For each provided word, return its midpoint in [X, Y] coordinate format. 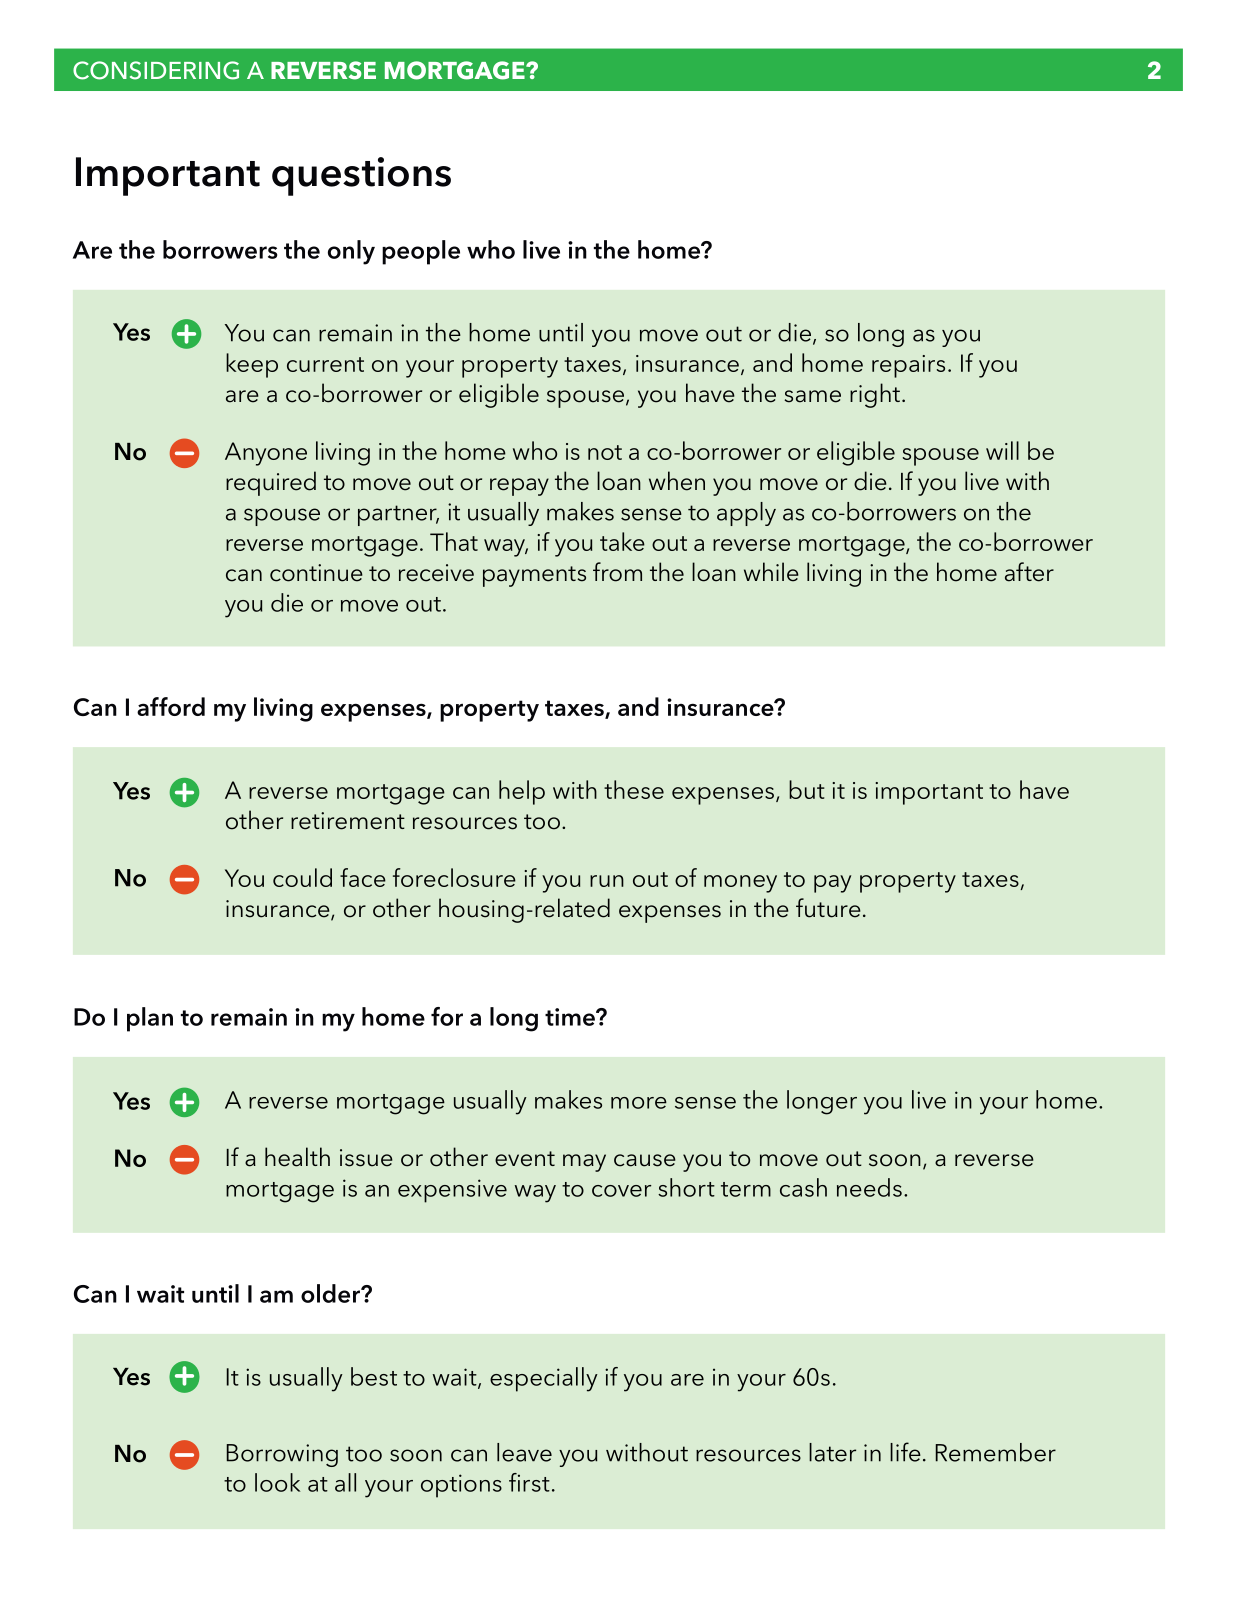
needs [869, 1187]
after [1029, 572]
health [297, 1157]
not [605, 452]
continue [316, 573]
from [617, 572]
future [828, 908]
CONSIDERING [156, 70]
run [607, 881]
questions [361, 176]
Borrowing [282, 1455]
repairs [908, 366]
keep [252, 365]
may [584, 1163]
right [875, 395]
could [302, 877]
